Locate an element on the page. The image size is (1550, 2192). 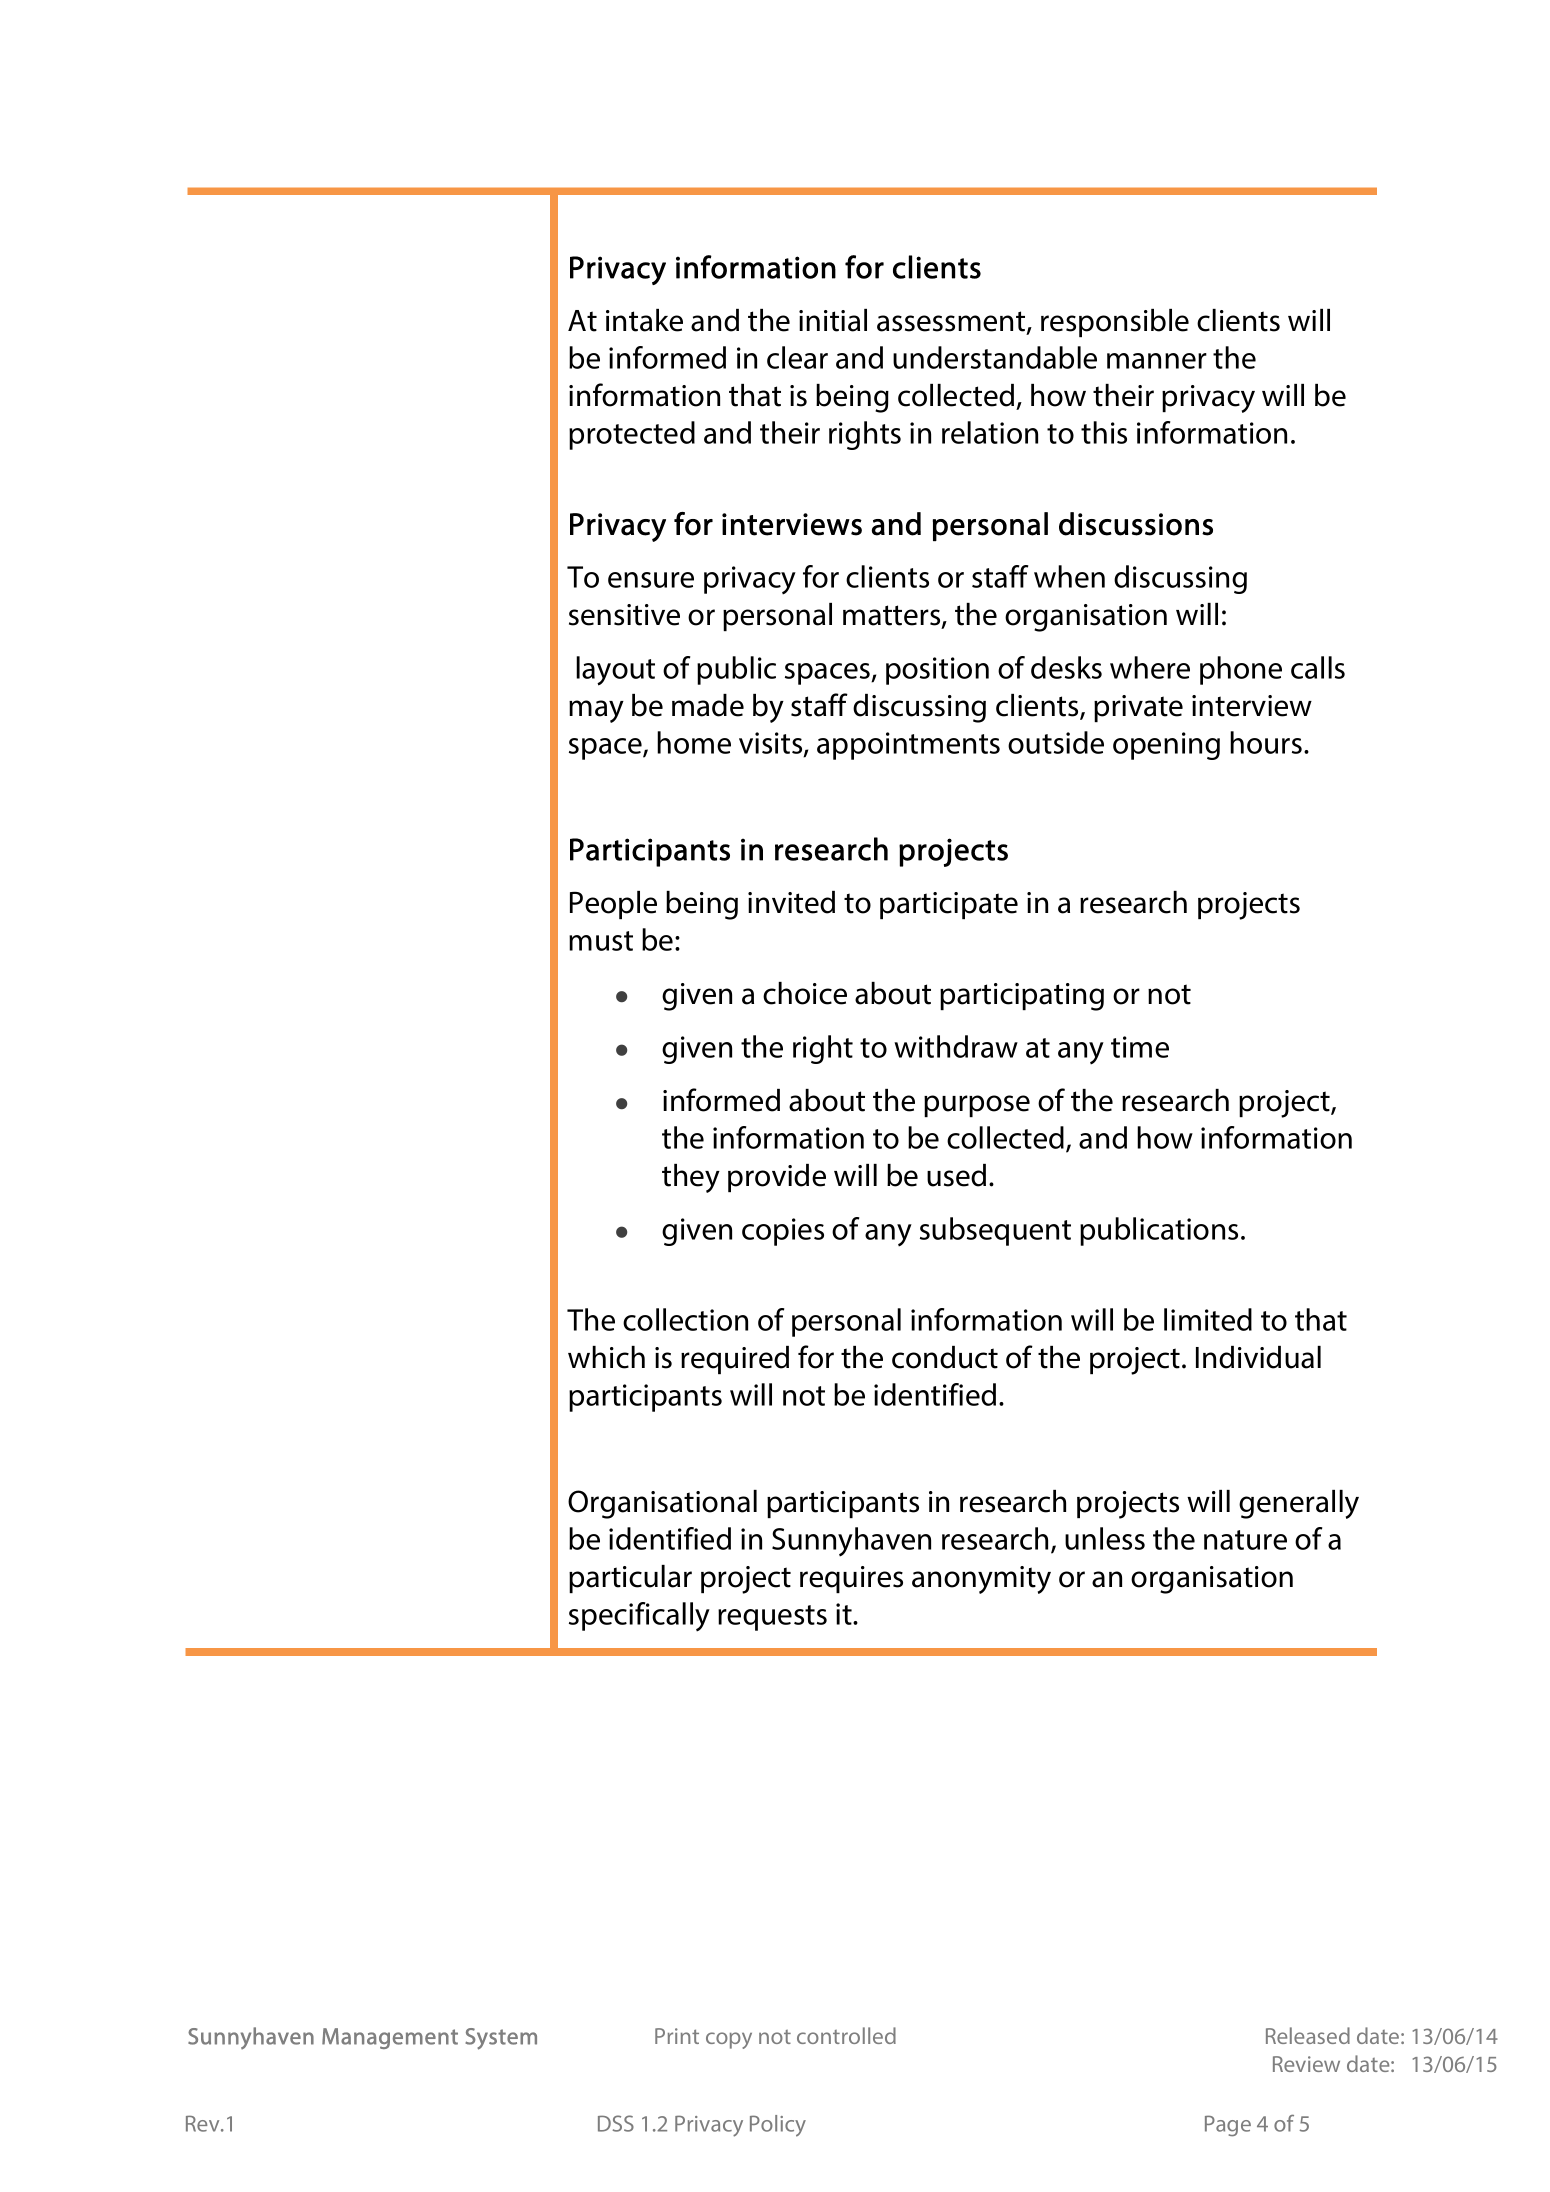
manner is located at coordinates (1157, 361).
